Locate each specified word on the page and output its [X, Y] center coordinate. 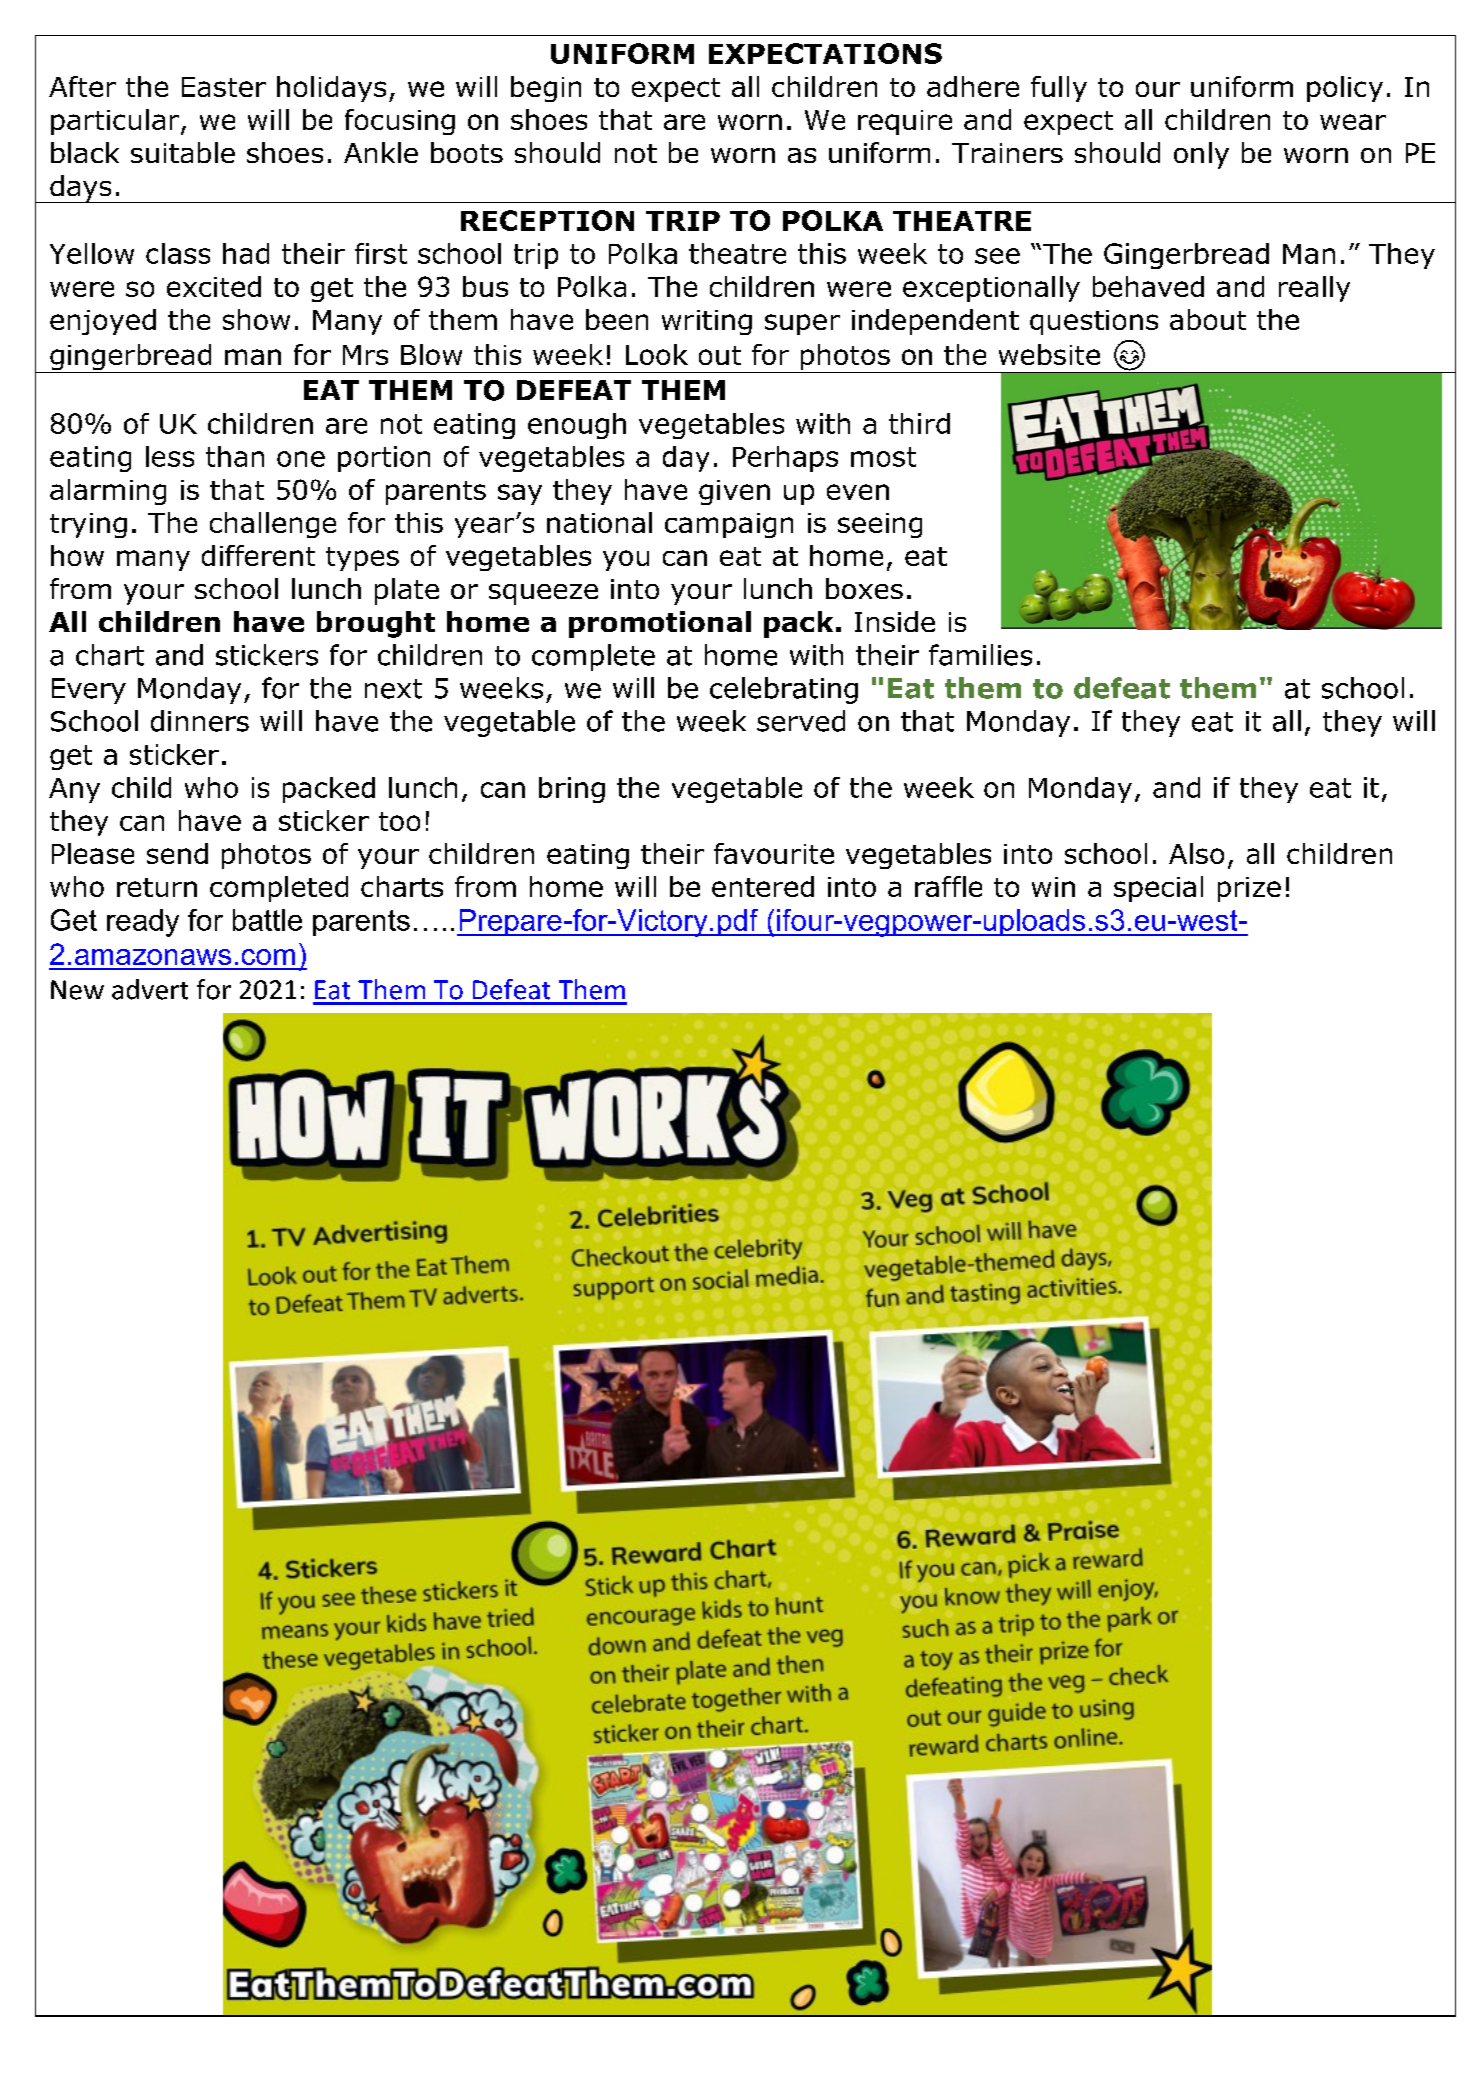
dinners [200, 721]
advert [150, 989]
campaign [729, 525]
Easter [224, 87]
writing [707, 322]
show [256, 319]
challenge [273, 525]
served [801, 721]
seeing [880, 525]
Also [1196, 853]
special [1158, 889]
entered [763, 886]
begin [546, 89]
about [1208, 319]
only [1201, 155]
